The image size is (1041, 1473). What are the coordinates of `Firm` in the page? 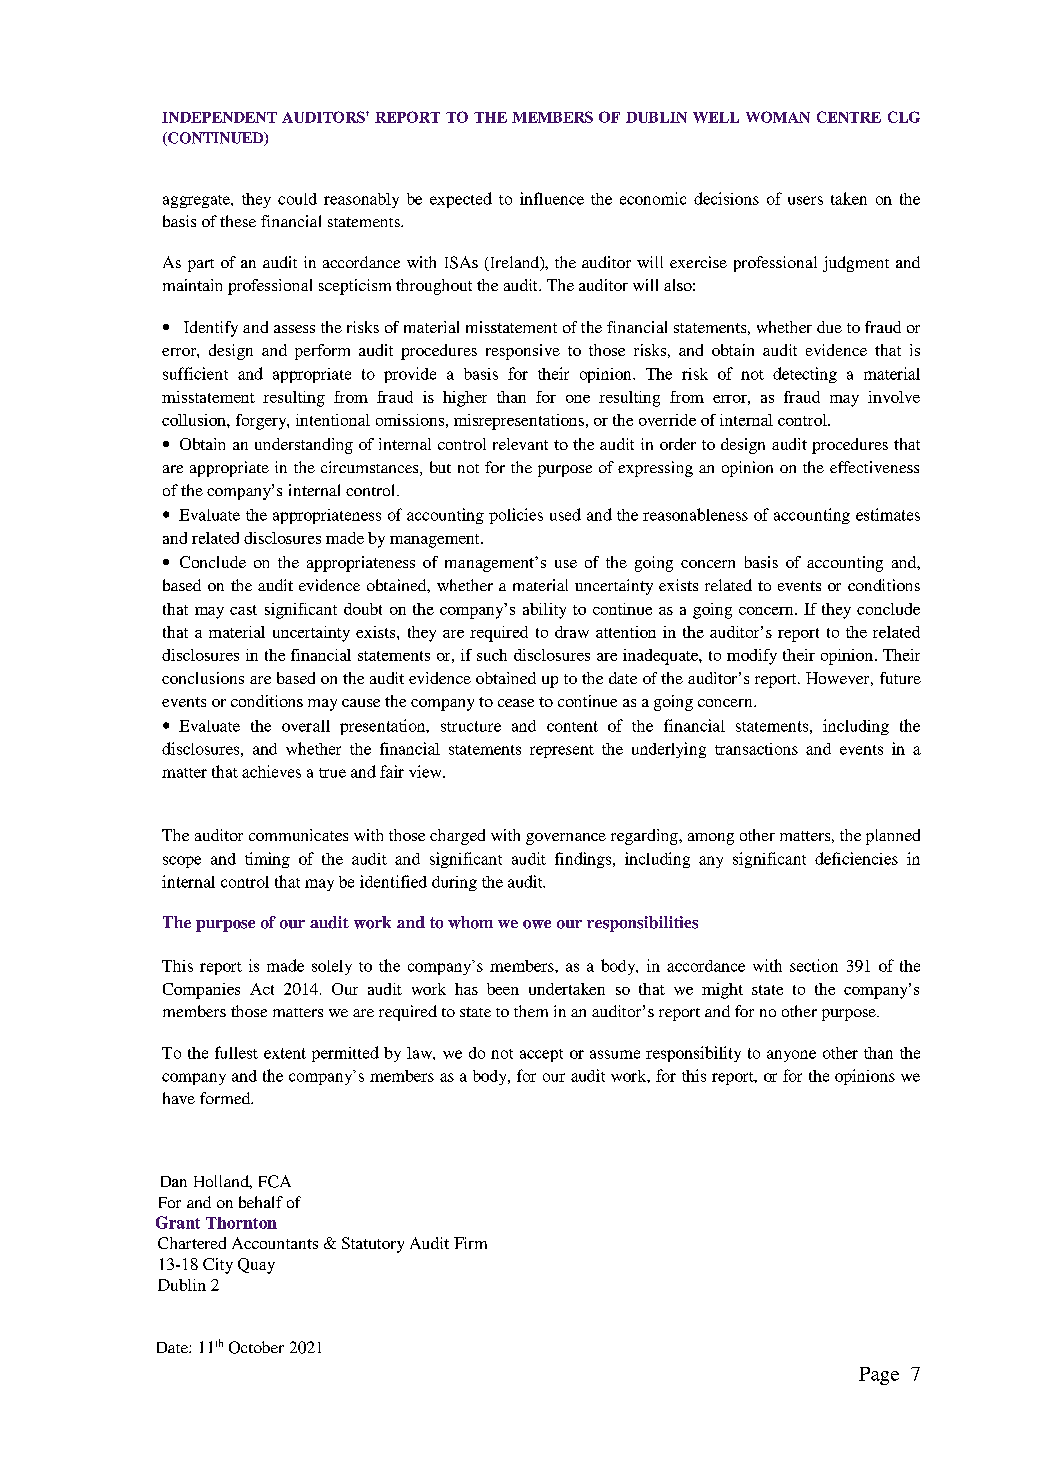 It's located at (470, 1243).
